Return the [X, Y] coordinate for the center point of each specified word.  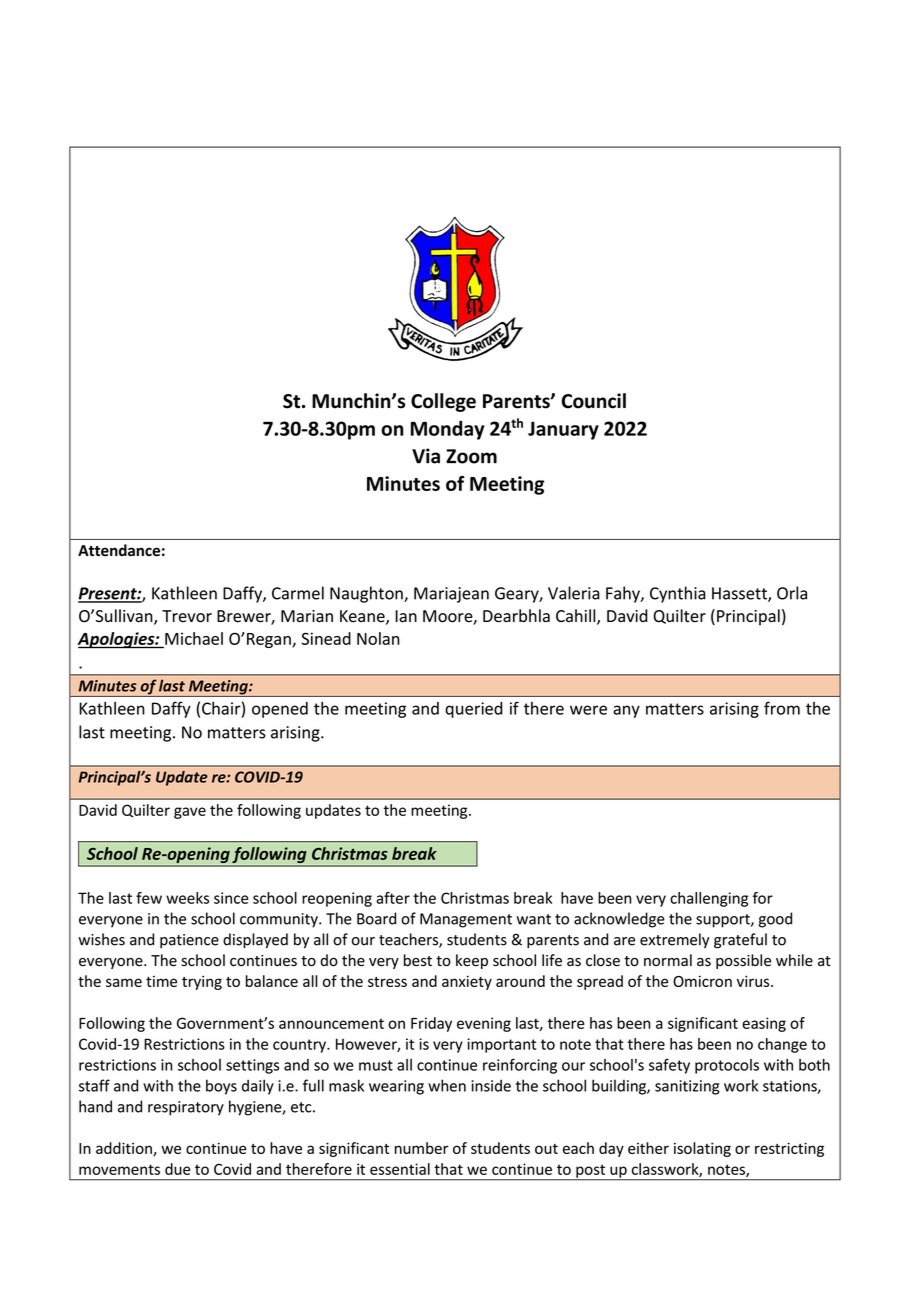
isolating [702, 1149]
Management [466, 920]
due [178, 1169]
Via [426, 456]
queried [474, 710]
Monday [448, 430]
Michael [194, 638]
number [422, 1148]
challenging [709, 899]
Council [594, 401]
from [782, 708]
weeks [187, 898]
